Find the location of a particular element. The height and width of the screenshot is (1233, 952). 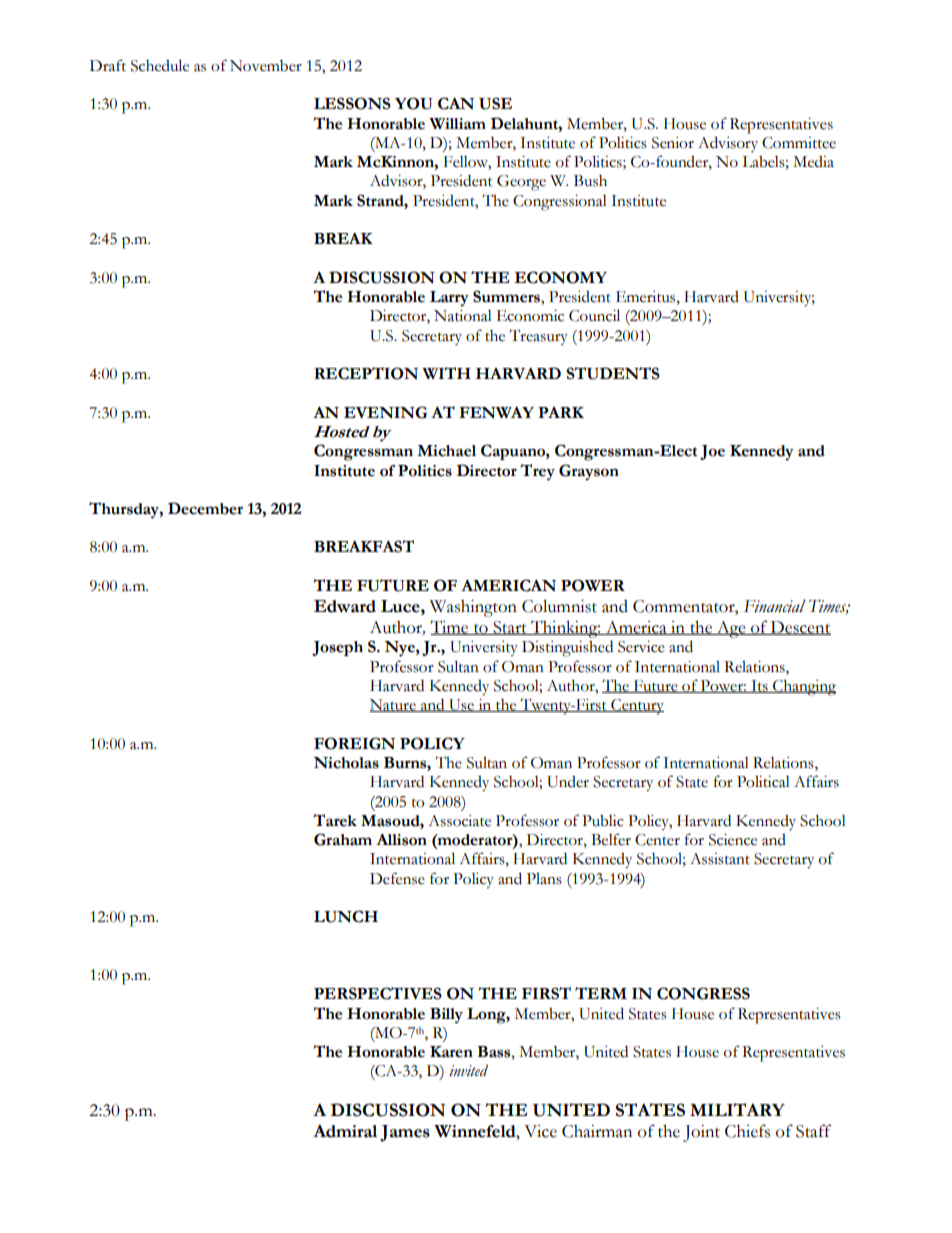

MILITARY is located at coordinates (737, 1109).
